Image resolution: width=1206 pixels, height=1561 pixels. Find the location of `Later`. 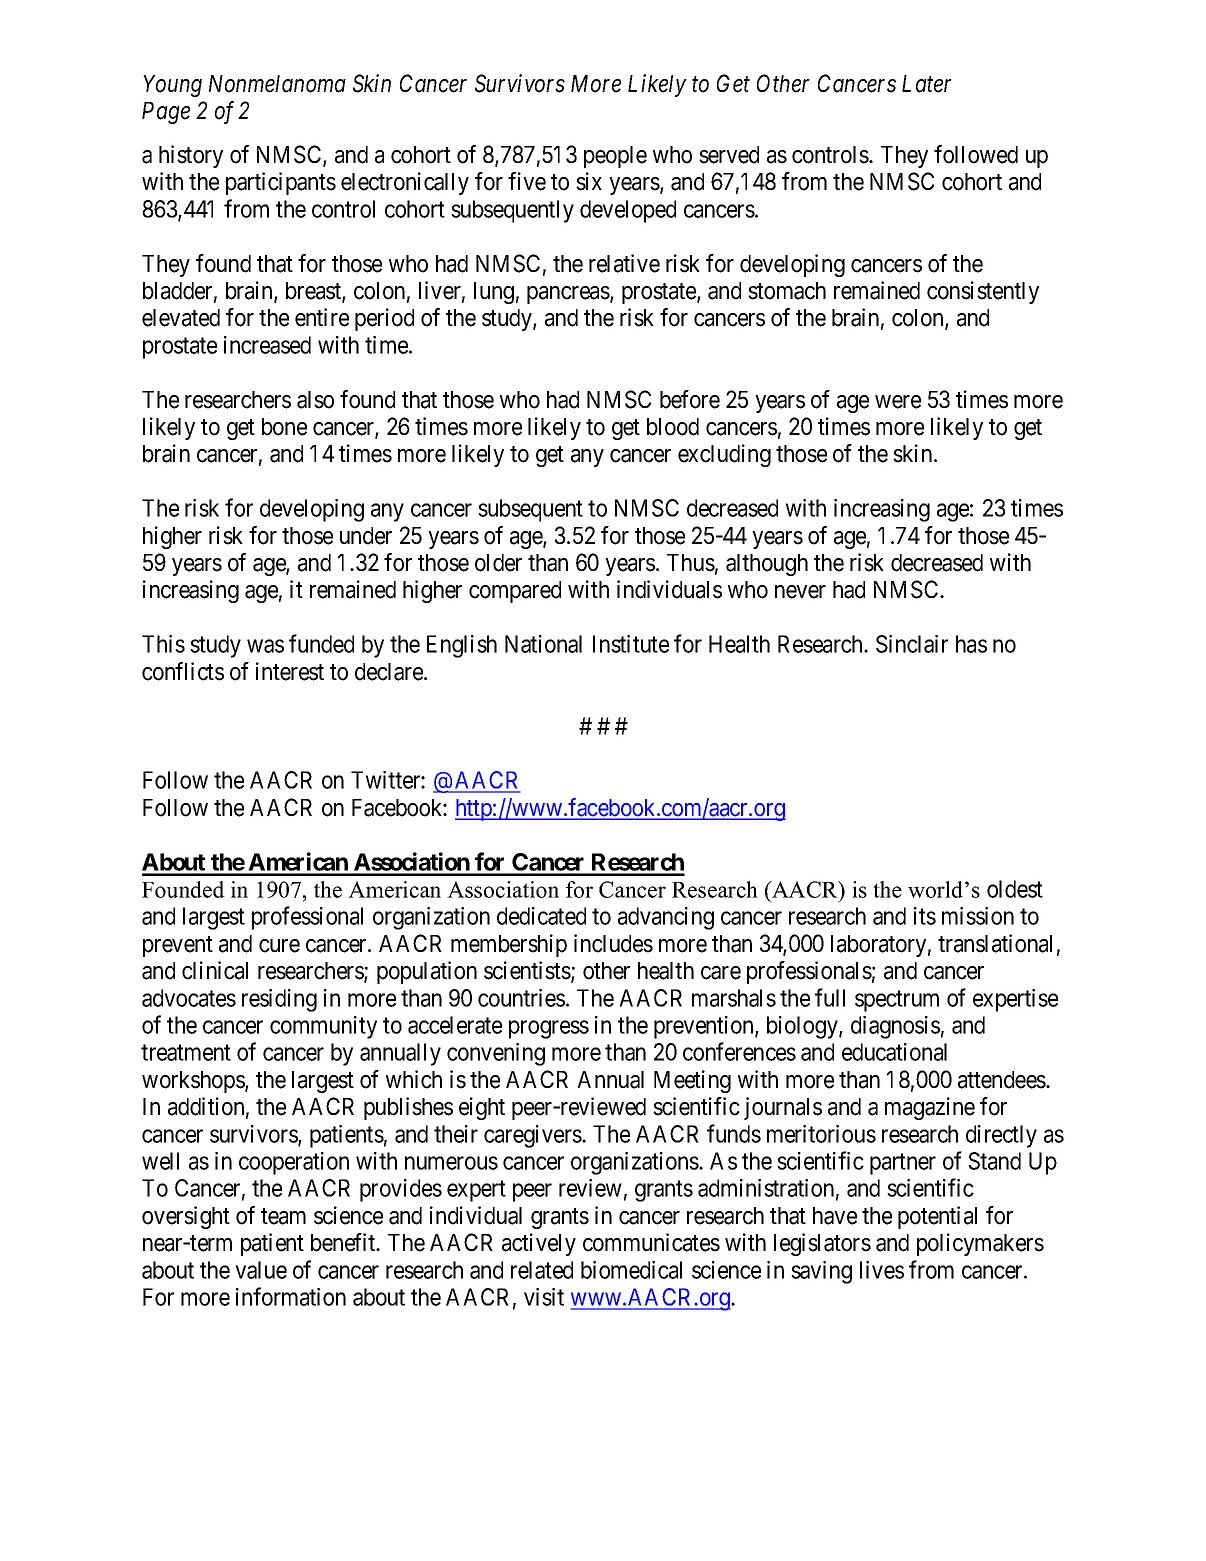

Later is located at coordinates (927, 84).
